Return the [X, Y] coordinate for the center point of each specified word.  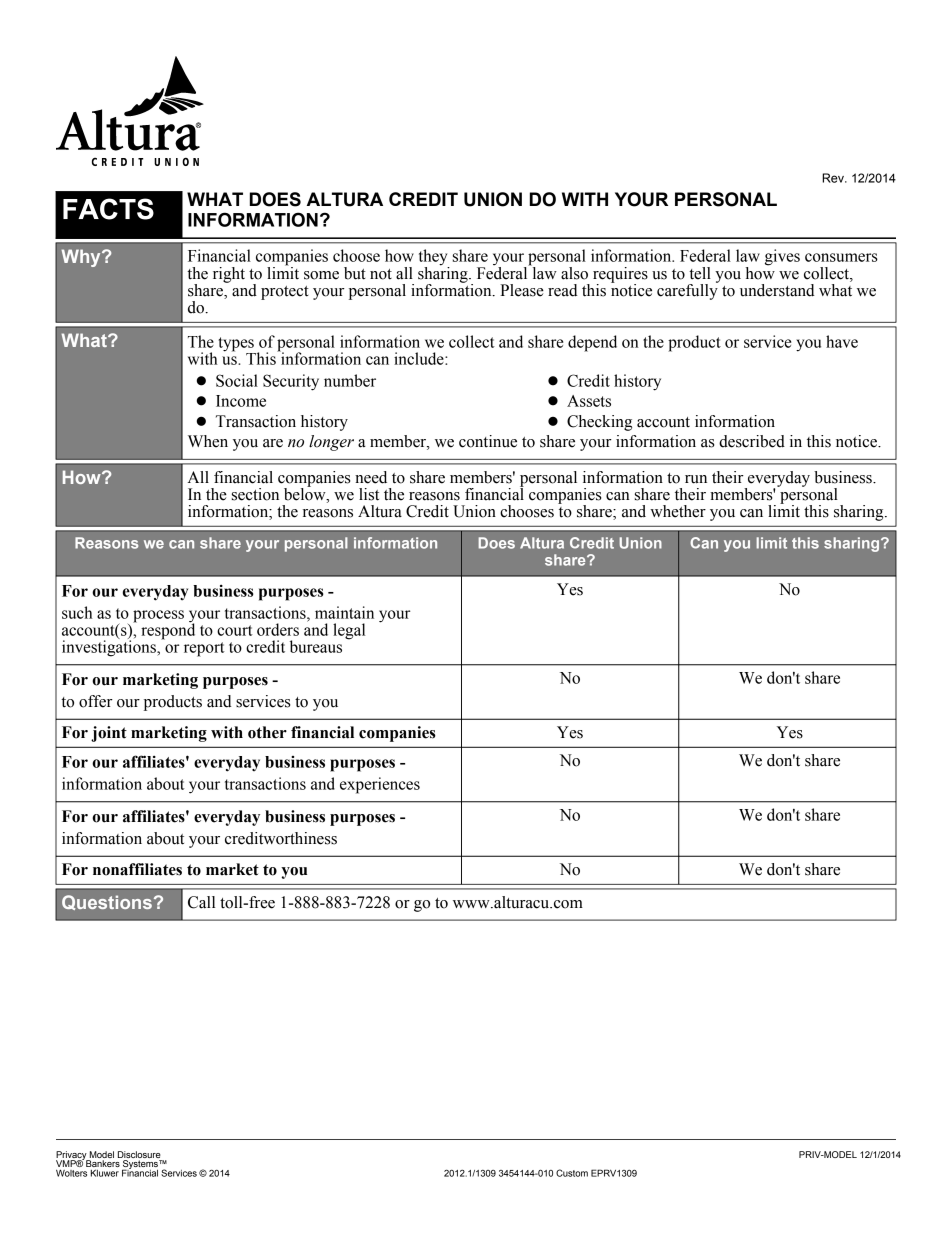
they [434, 258]
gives [782, 257]
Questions [107, 902]
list [369, 494]
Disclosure [139, 1154]
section [255, 494]
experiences [380, 785]
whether [678, 511]
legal [349, 631]
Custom [572, 1173]
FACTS [108, 209]
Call [201, 902]
